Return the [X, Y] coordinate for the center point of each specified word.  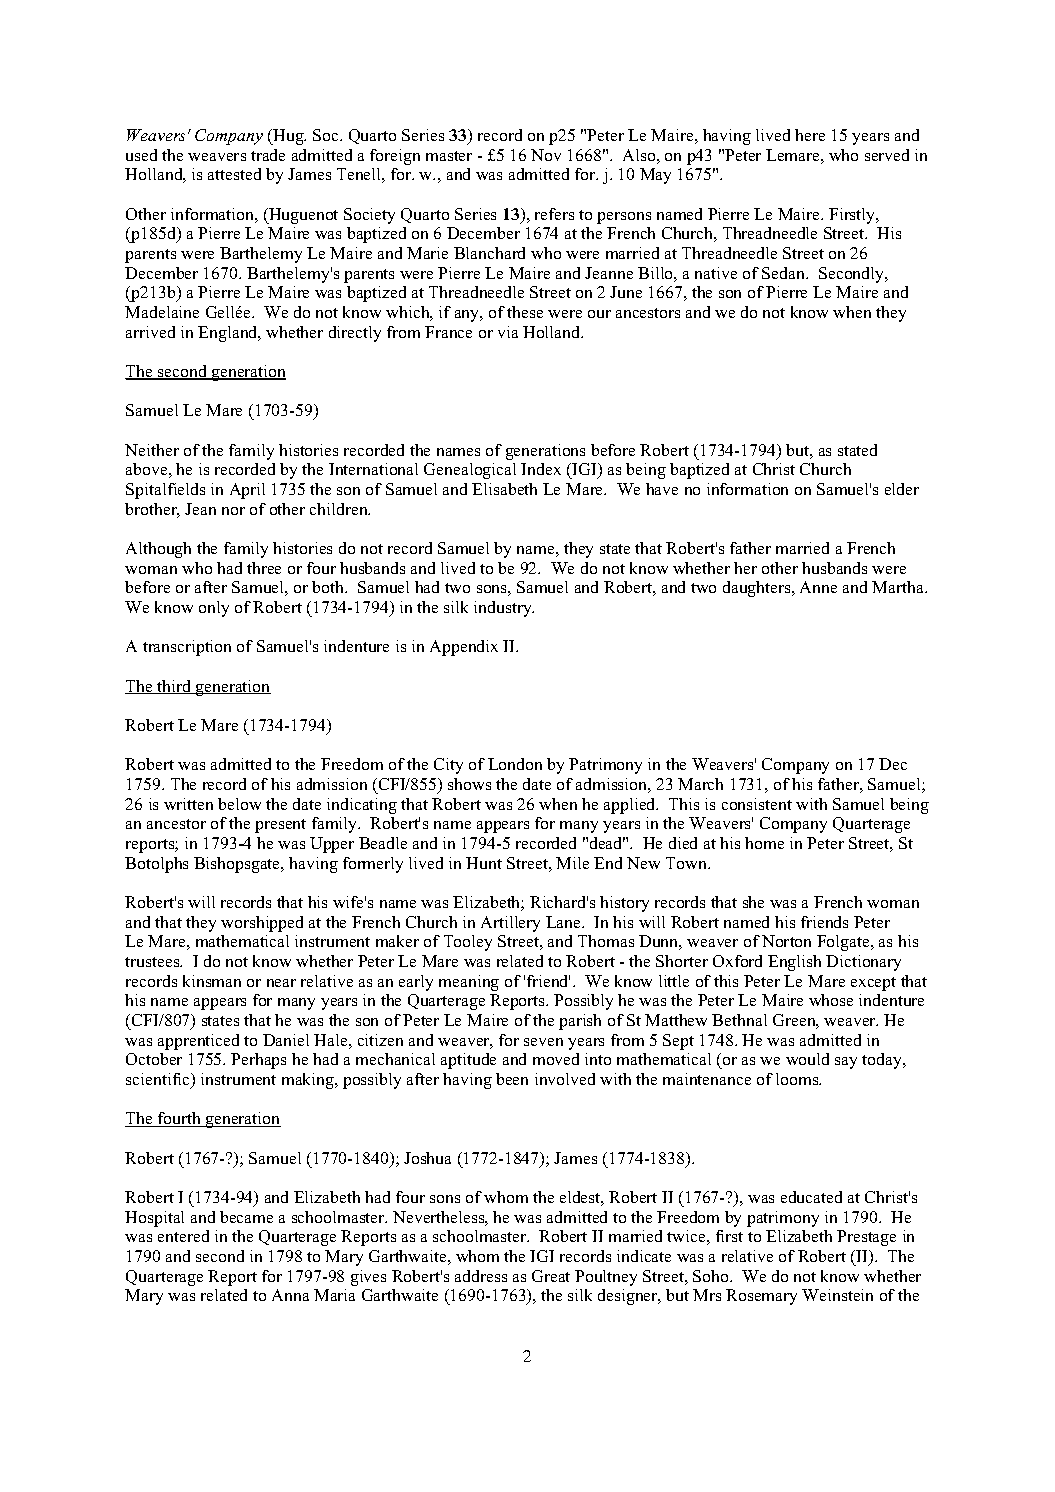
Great [551, 1276]
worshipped [262, 924]
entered [183, 1236]
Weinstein [837, 1295]
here [810, 135]
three [264, 568]
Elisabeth [504, 489]
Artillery [510, 924]
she [753, 902]
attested [234, 174]
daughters [758, 589]
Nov [546, 155]
